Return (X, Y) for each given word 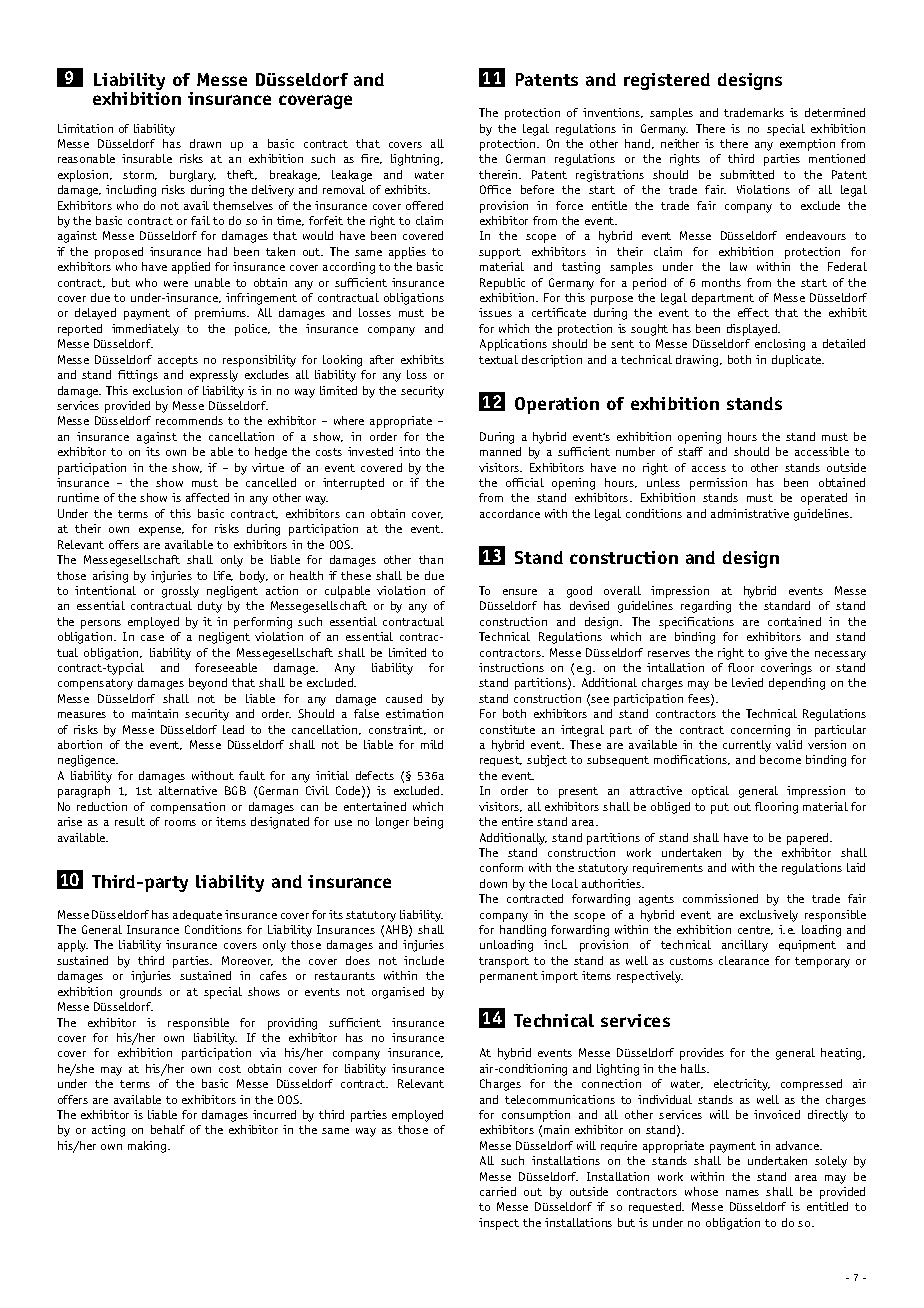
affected (207, 497)
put (720, 808)
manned (500, 451)
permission (718, 484)
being (428, 823)
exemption (807, 145)
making (148, 1147)
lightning (416, 160)
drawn (205, 143)
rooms (180, 823)
